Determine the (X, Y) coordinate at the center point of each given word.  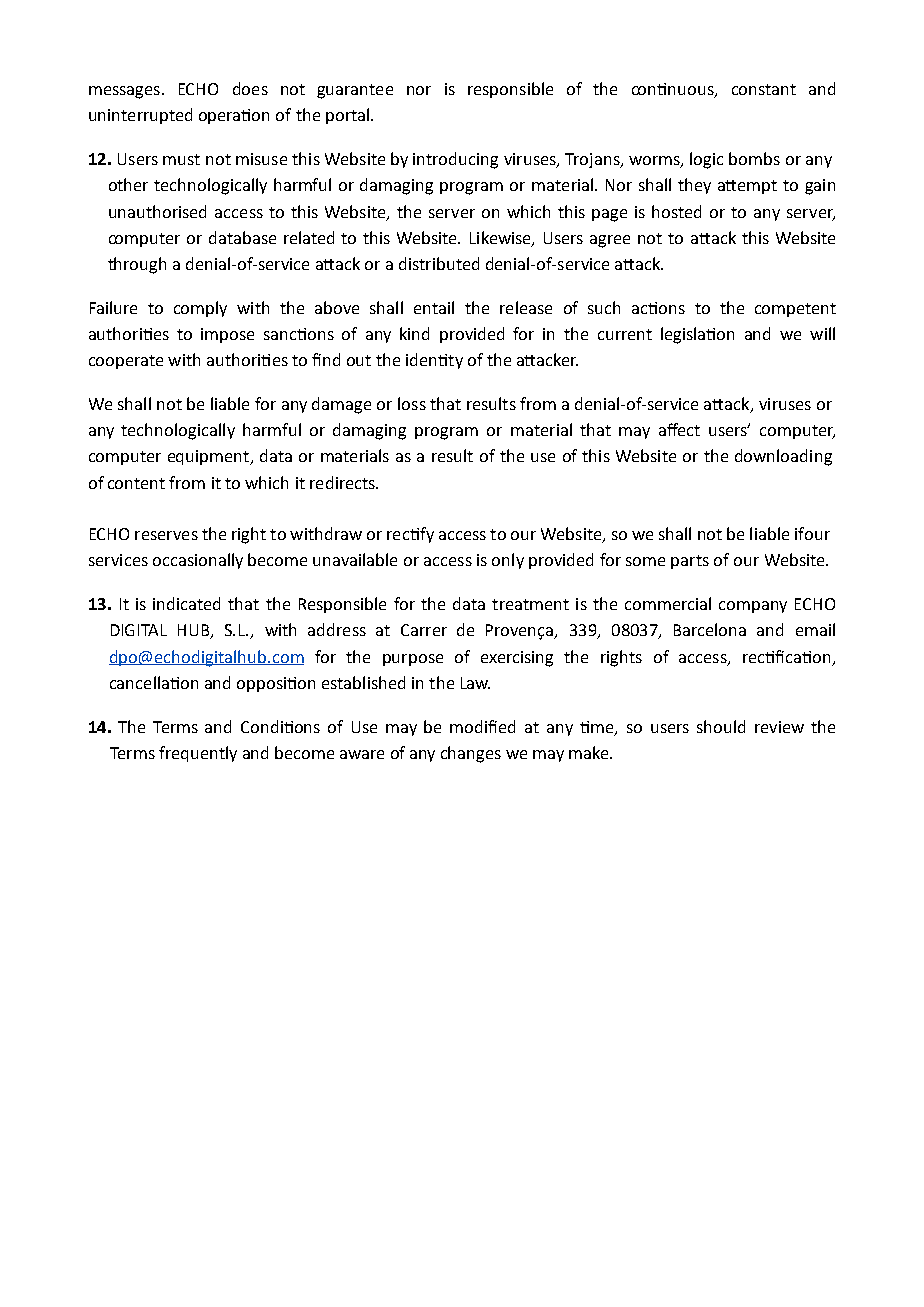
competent (795, 310)
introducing (455, 160)
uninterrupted (140, 116)
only (508, 561)
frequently (198, 754)
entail (434, 307)
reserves (166, 535)
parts (690, 562)
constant (764, 89)
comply (200, 309)
